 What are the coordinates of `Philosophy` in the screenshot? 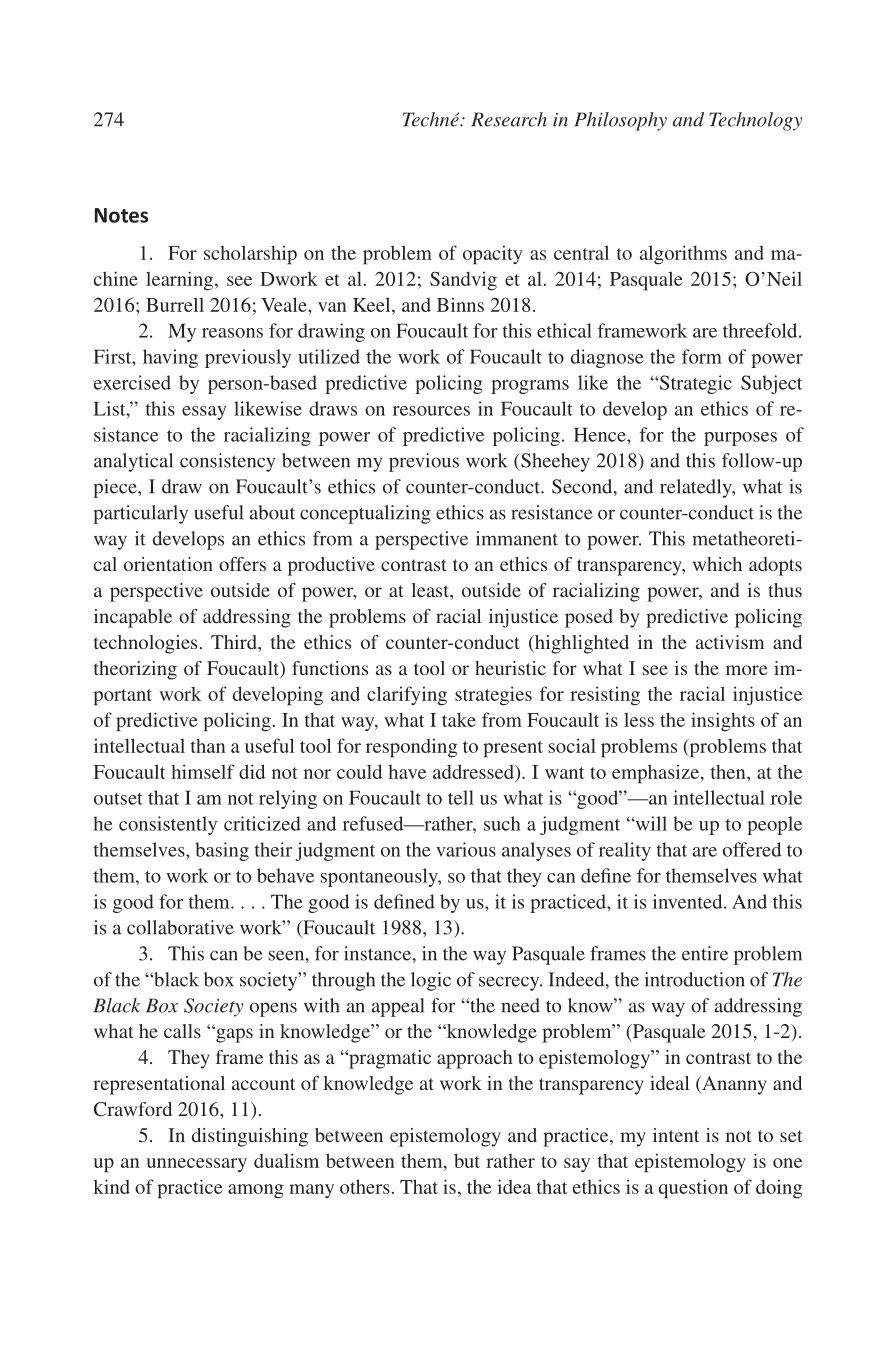 It's located at (620, 121).
